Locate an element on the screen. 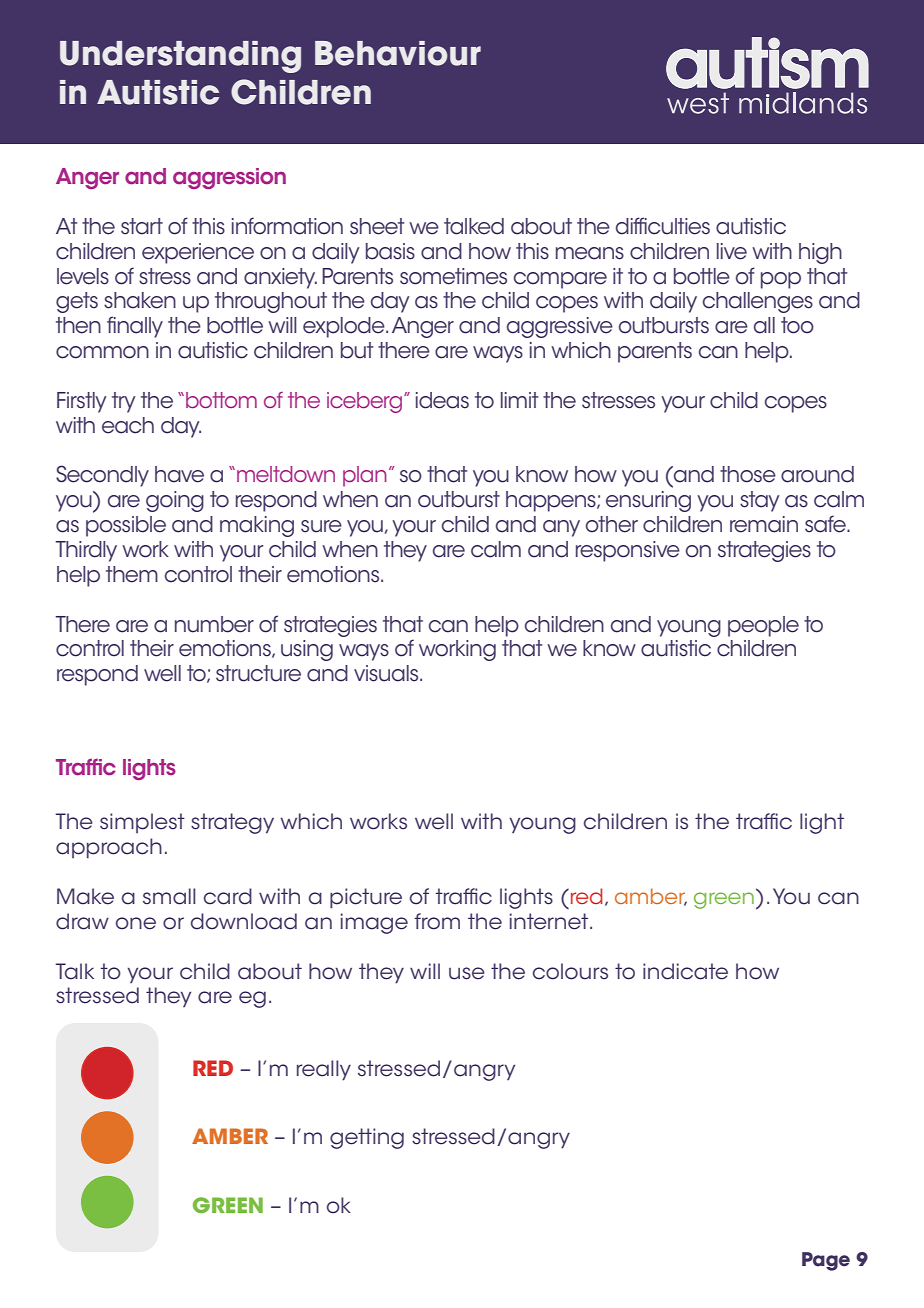  number is located at coordinates (214, 624).
